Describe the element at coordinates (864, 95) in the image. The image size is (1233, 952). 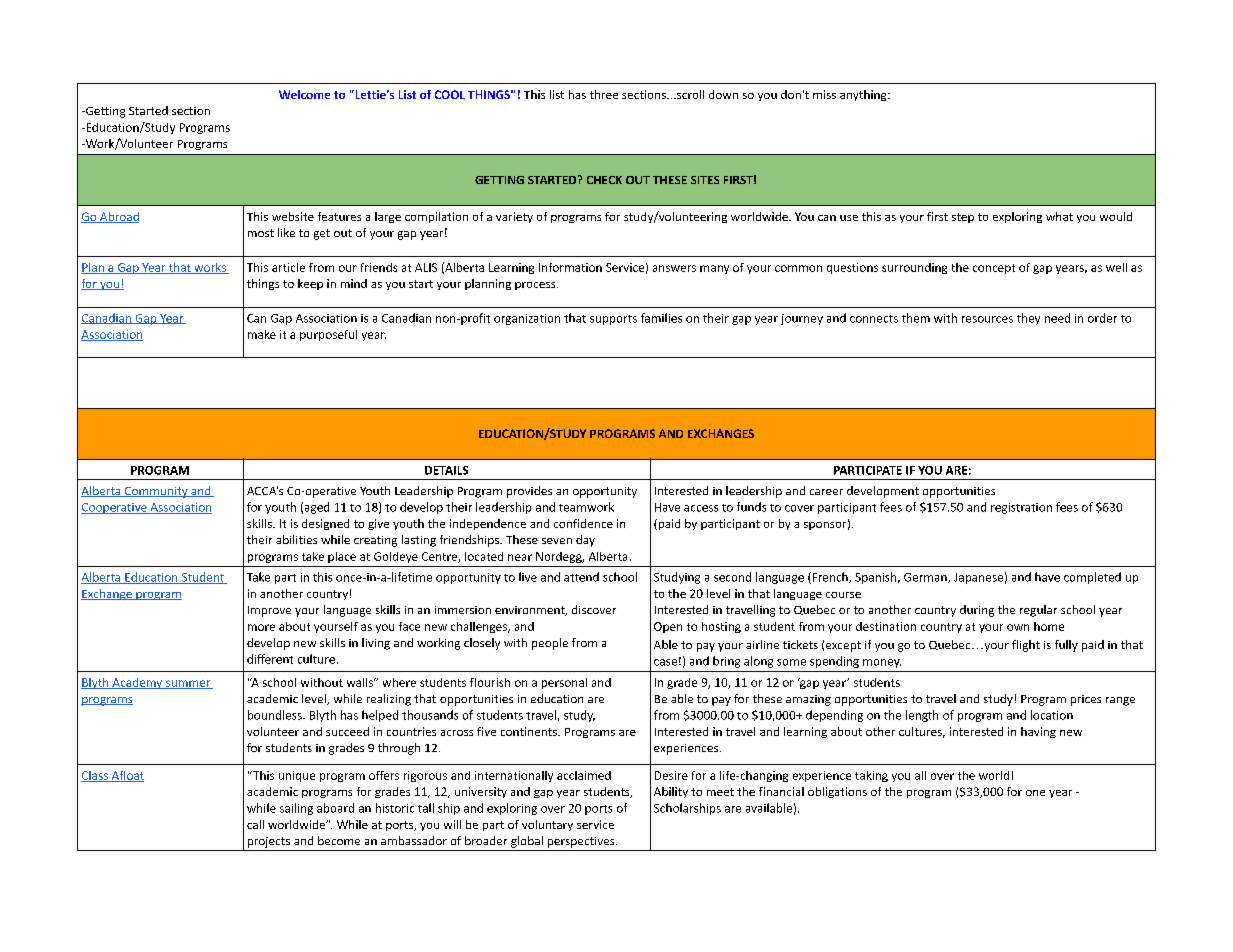
I see `anything` at that location.
